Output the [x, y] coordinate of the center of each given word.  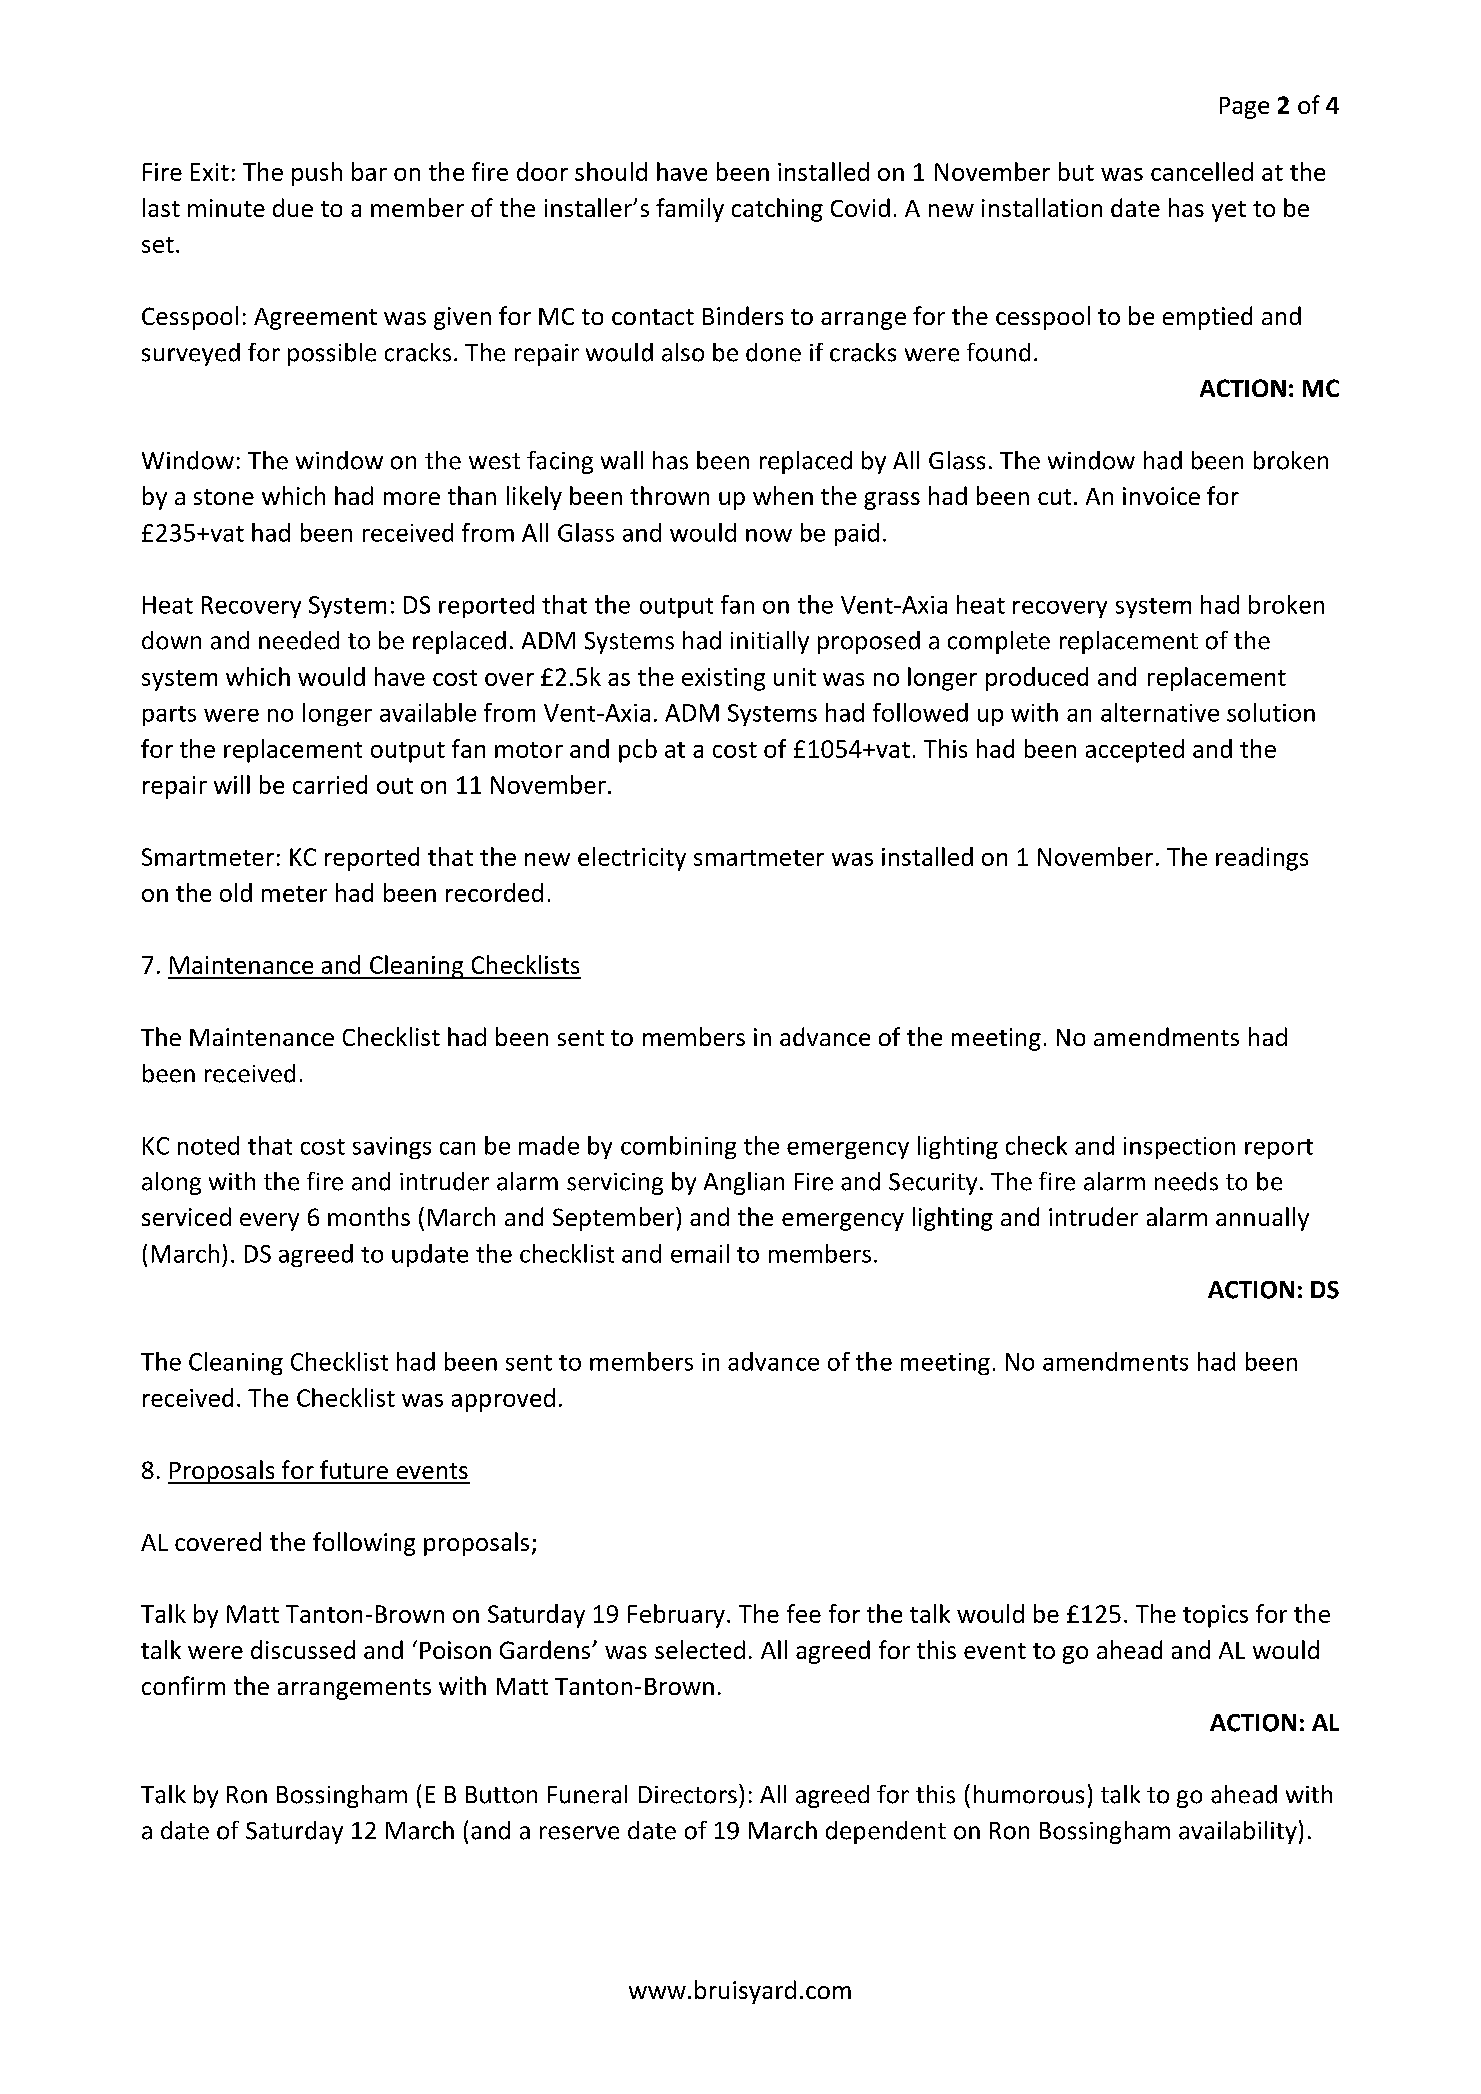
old [236, 892]
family [690, 210]
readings [1262, 859]
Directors [688, 1795]
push [317, 174]
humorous [1029, 1794]
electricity [632, 859]
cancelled [1202, 171]
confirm [183, 1685]
